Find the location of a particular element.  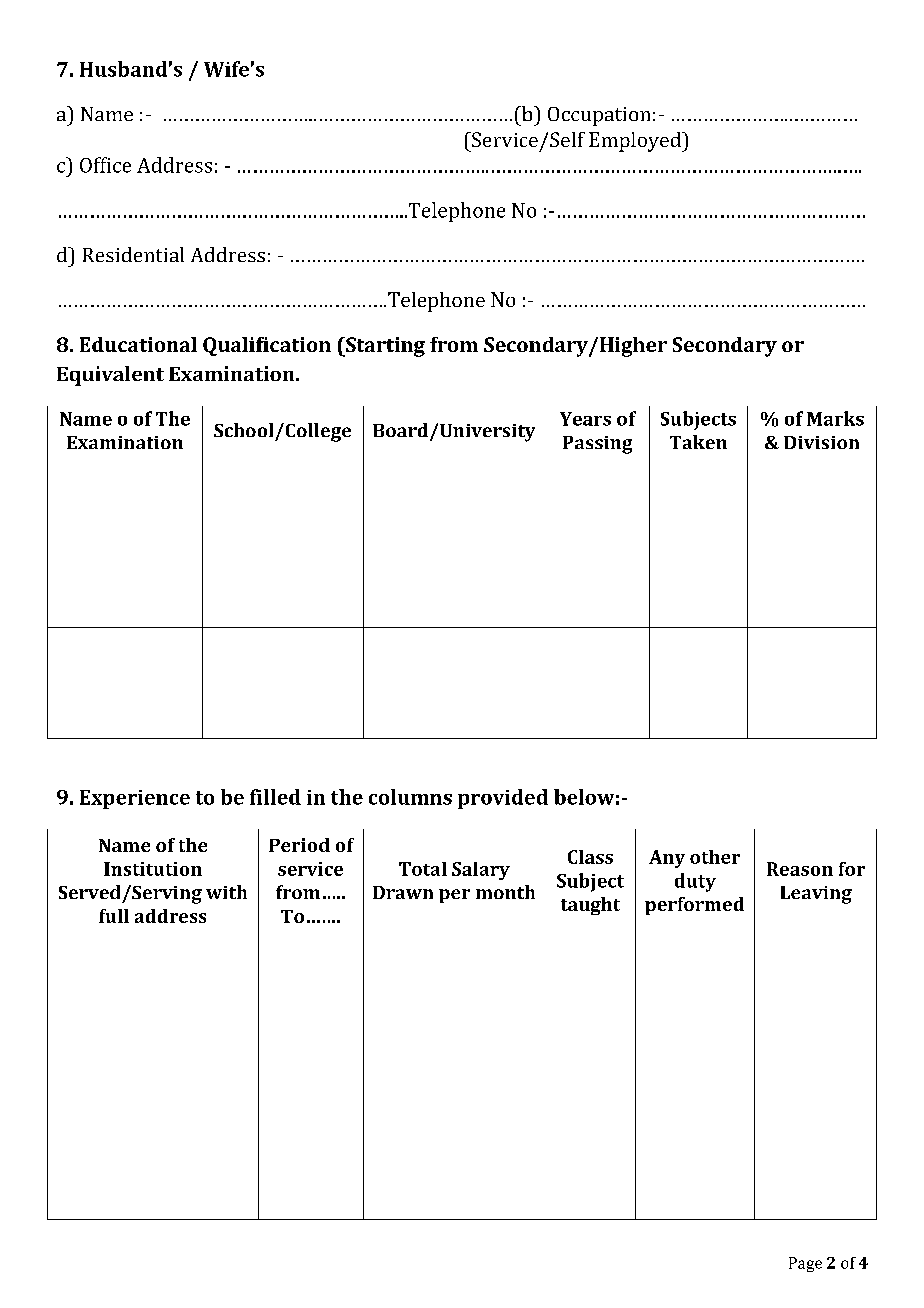

Taken is located at coordinates (698, 442).
